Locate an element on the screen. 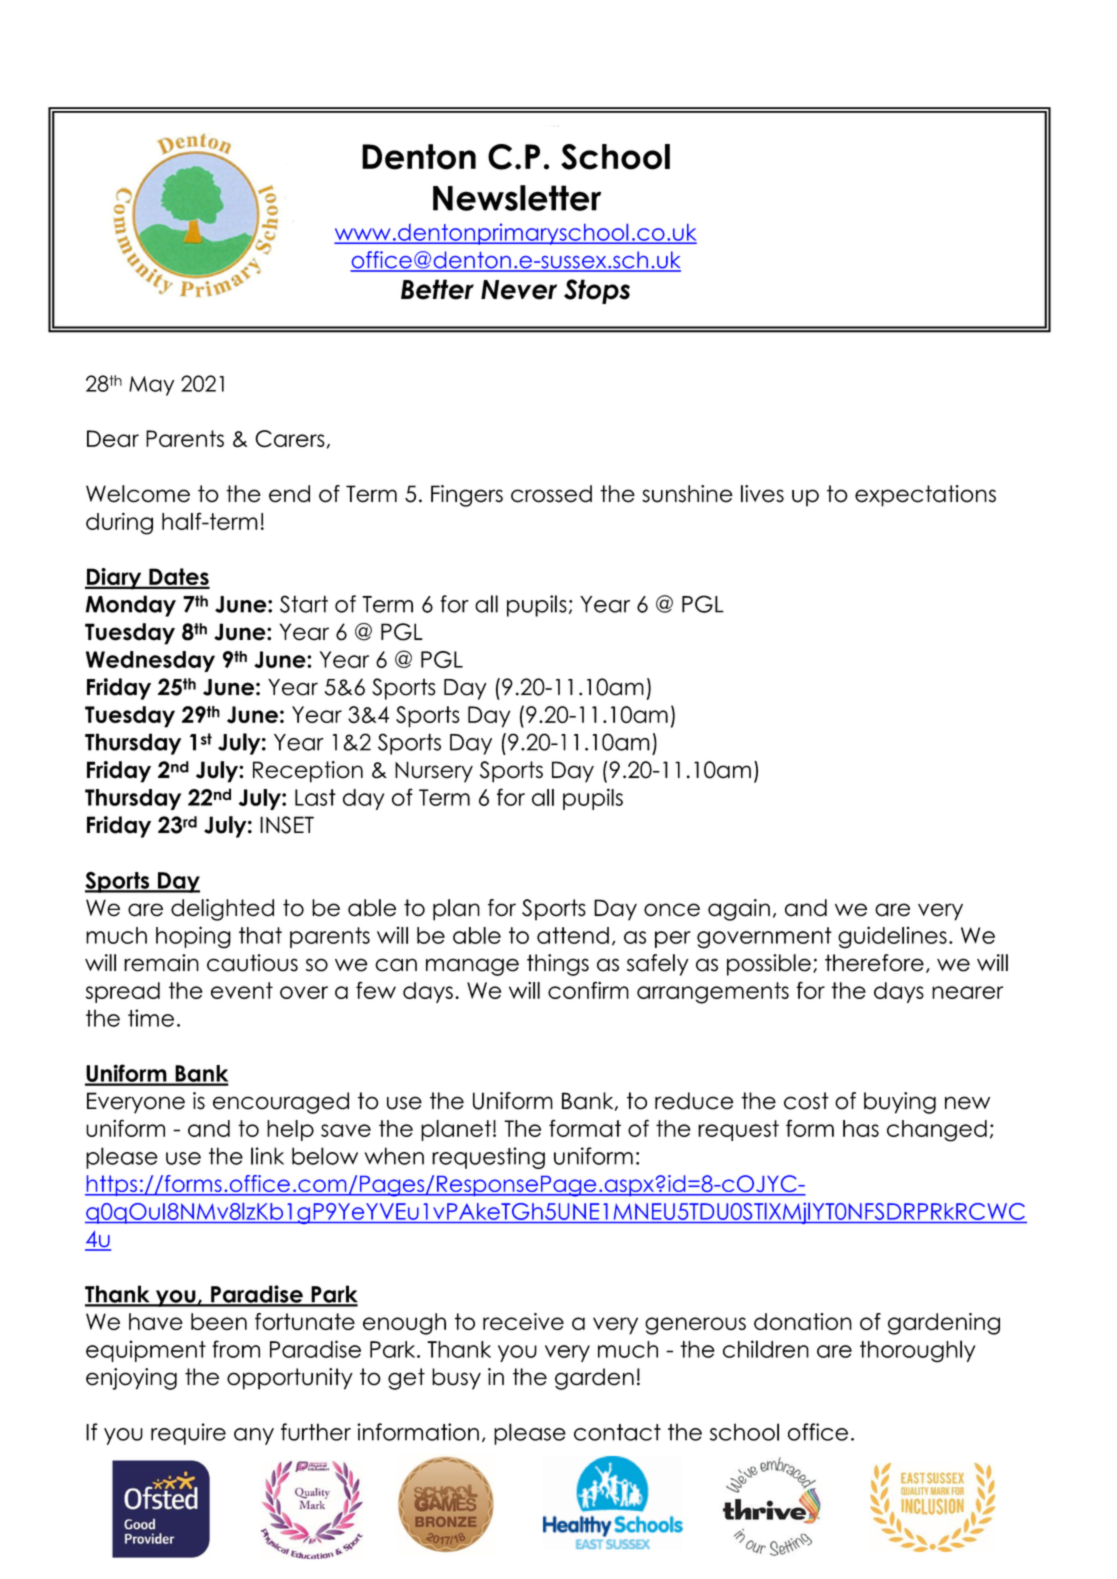 The width and height of the screenshot is (1117, 1579). require is located at coordinates (188, 1434).
